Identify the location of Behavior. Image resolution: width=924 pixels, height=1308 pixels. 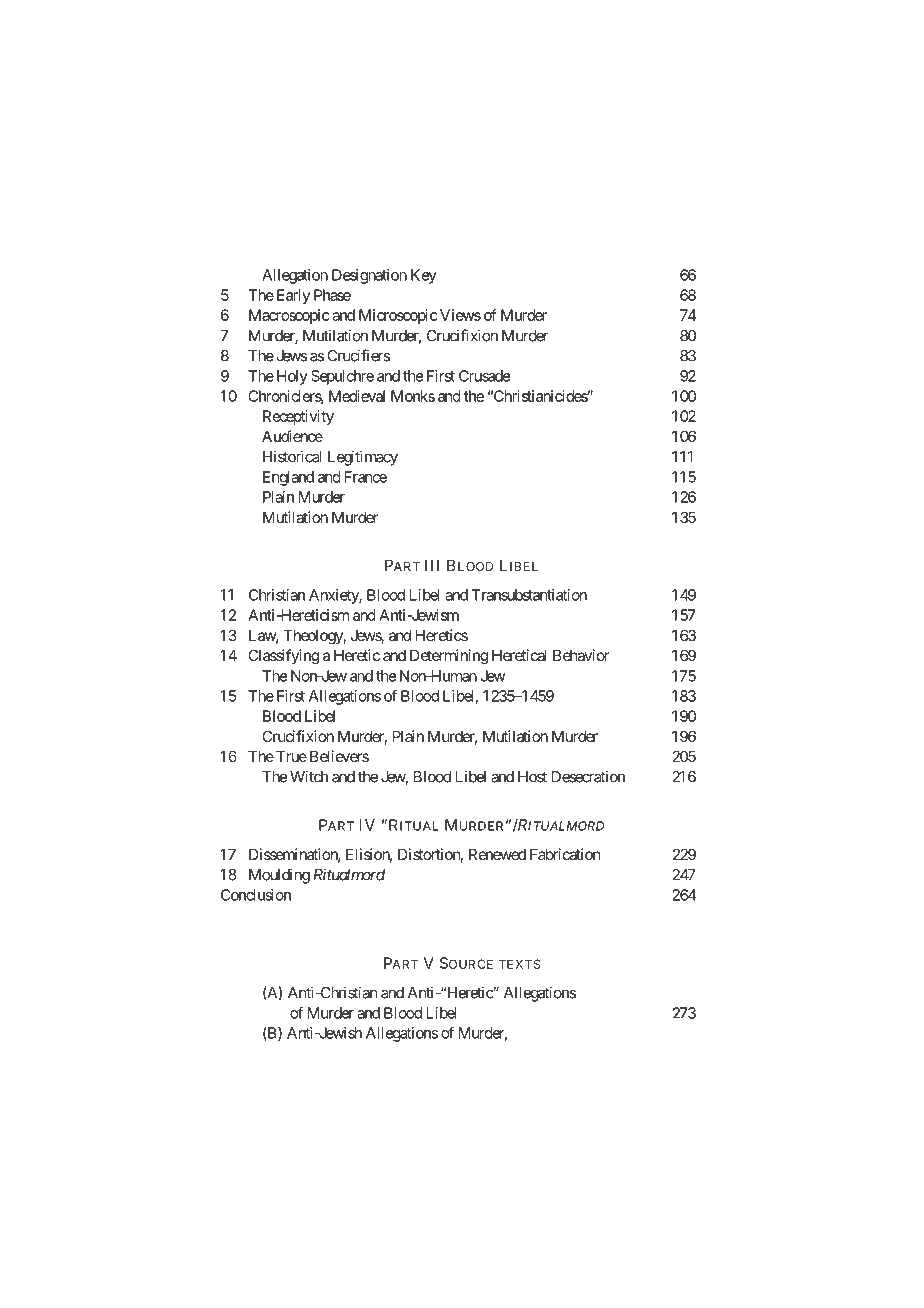
(581, 655).
